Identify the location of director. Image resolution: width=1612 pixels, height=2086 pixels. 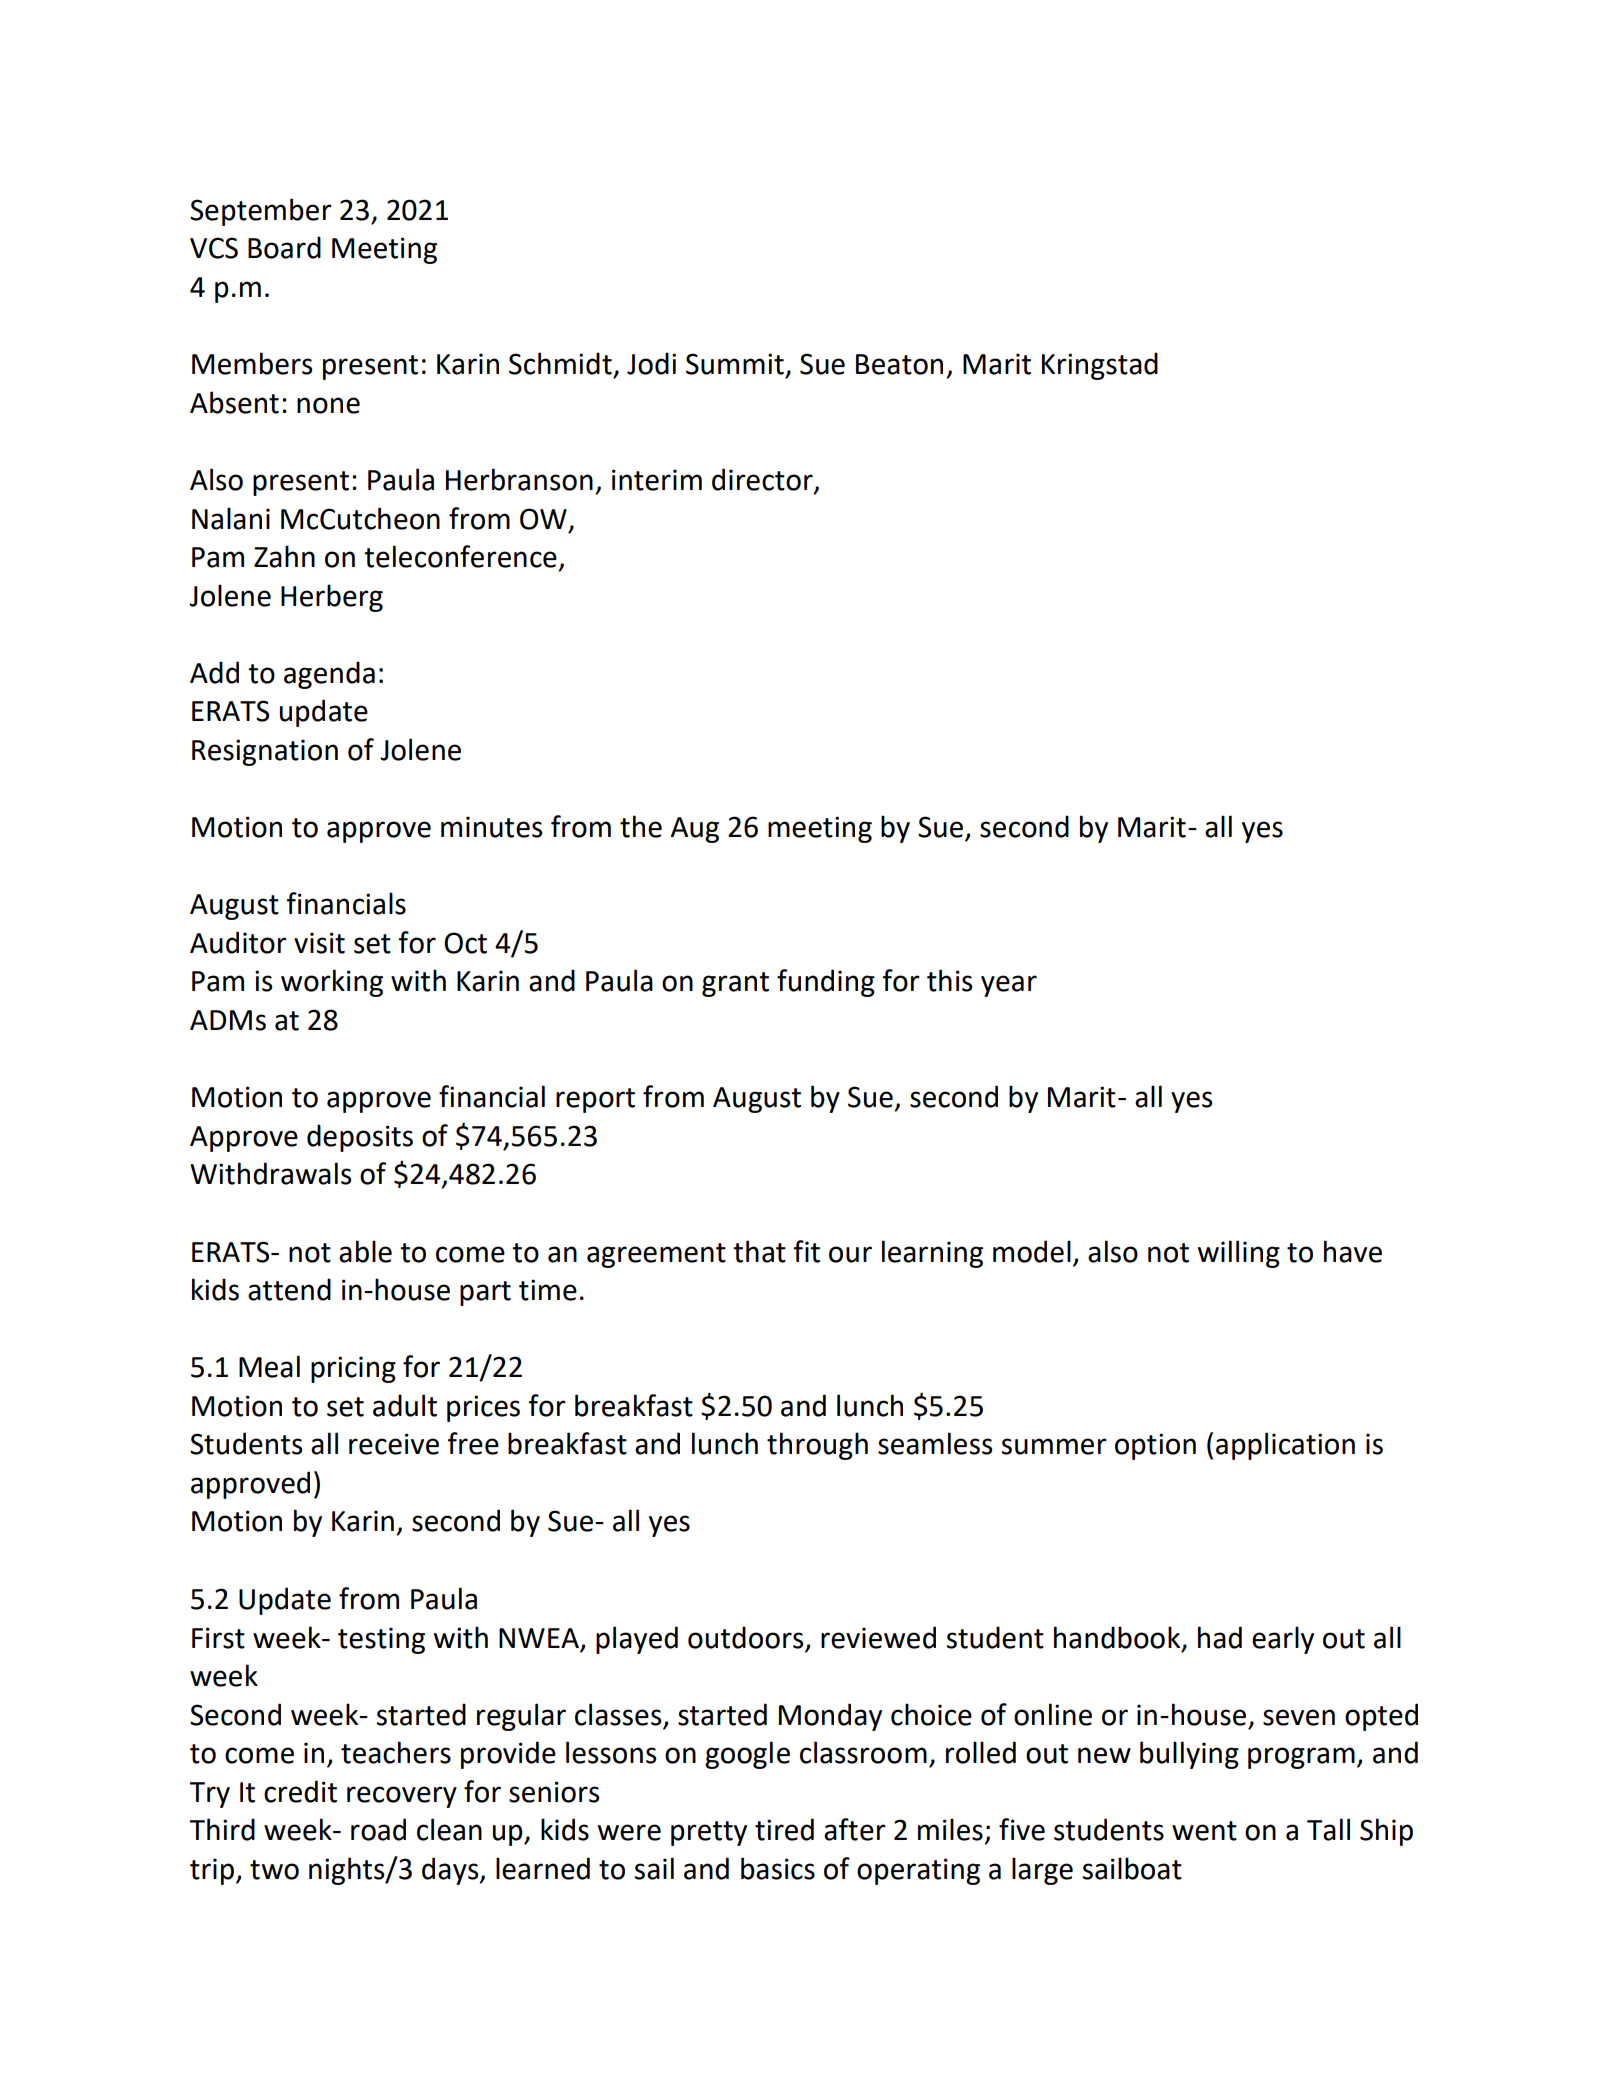
(763, 480).
